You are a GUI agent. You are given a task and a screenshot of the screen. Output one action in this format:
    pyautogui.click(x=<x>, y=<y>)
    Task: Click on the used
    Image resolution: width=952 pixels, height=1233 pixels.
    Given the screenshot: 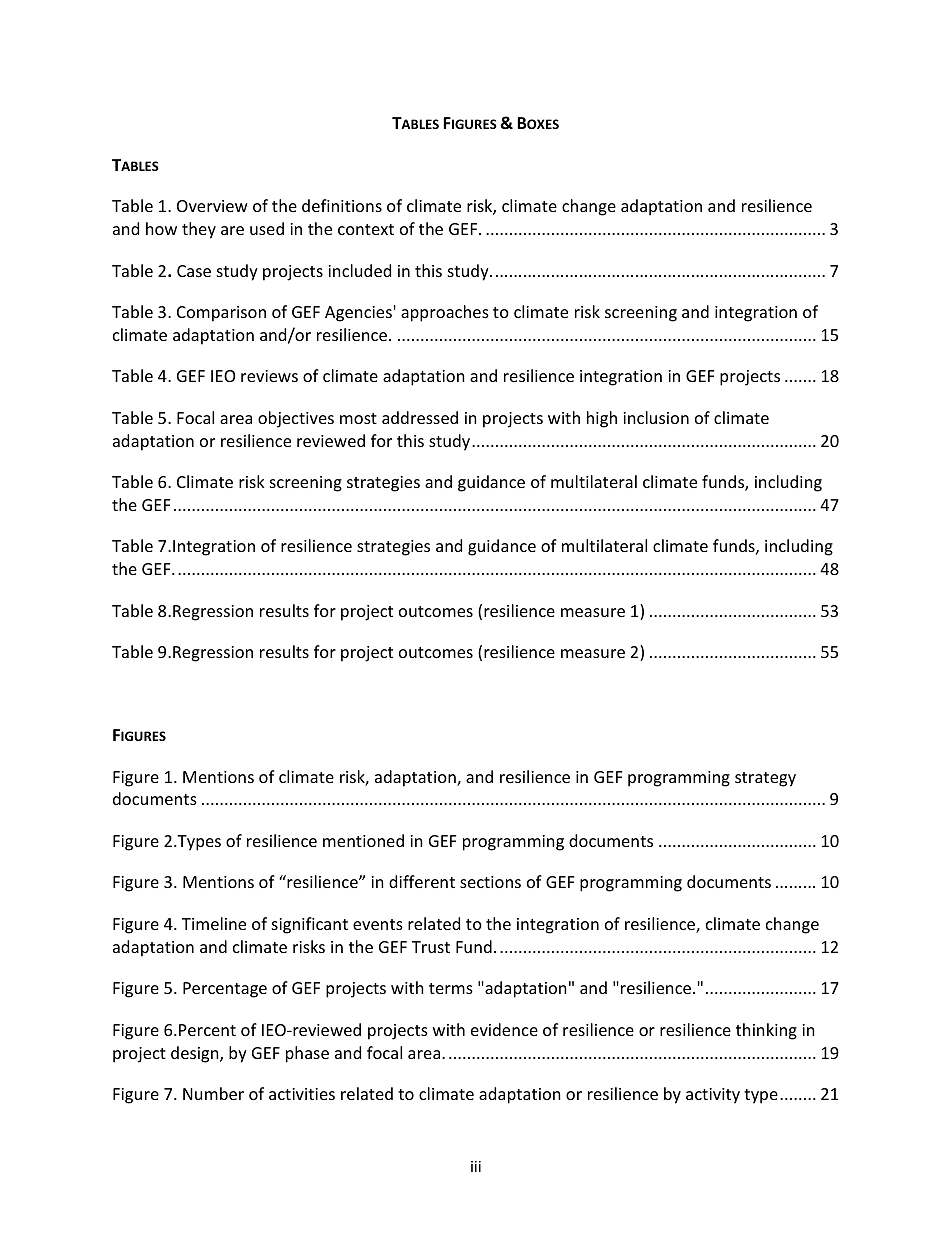 What is the action you would take?
    pyautogui.click(x=267, y=228)
